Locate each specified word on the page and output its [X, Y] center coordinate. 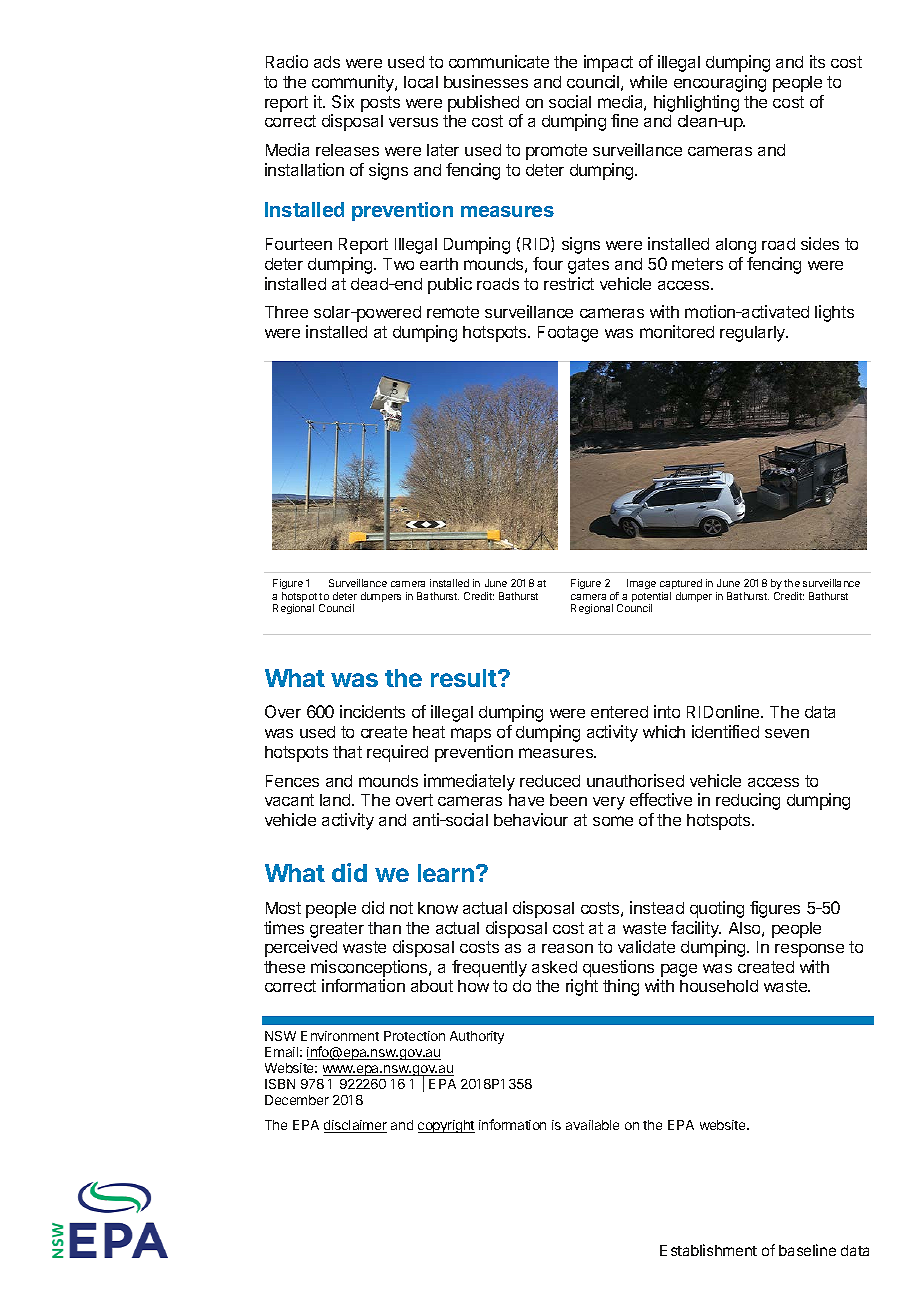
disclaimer [355, 1126]
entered [619, 712]
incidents [372, 711]
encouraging [720, 83]
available [592, 1125]
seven [787, 733]
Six [343, 101]
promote [556, 152]
